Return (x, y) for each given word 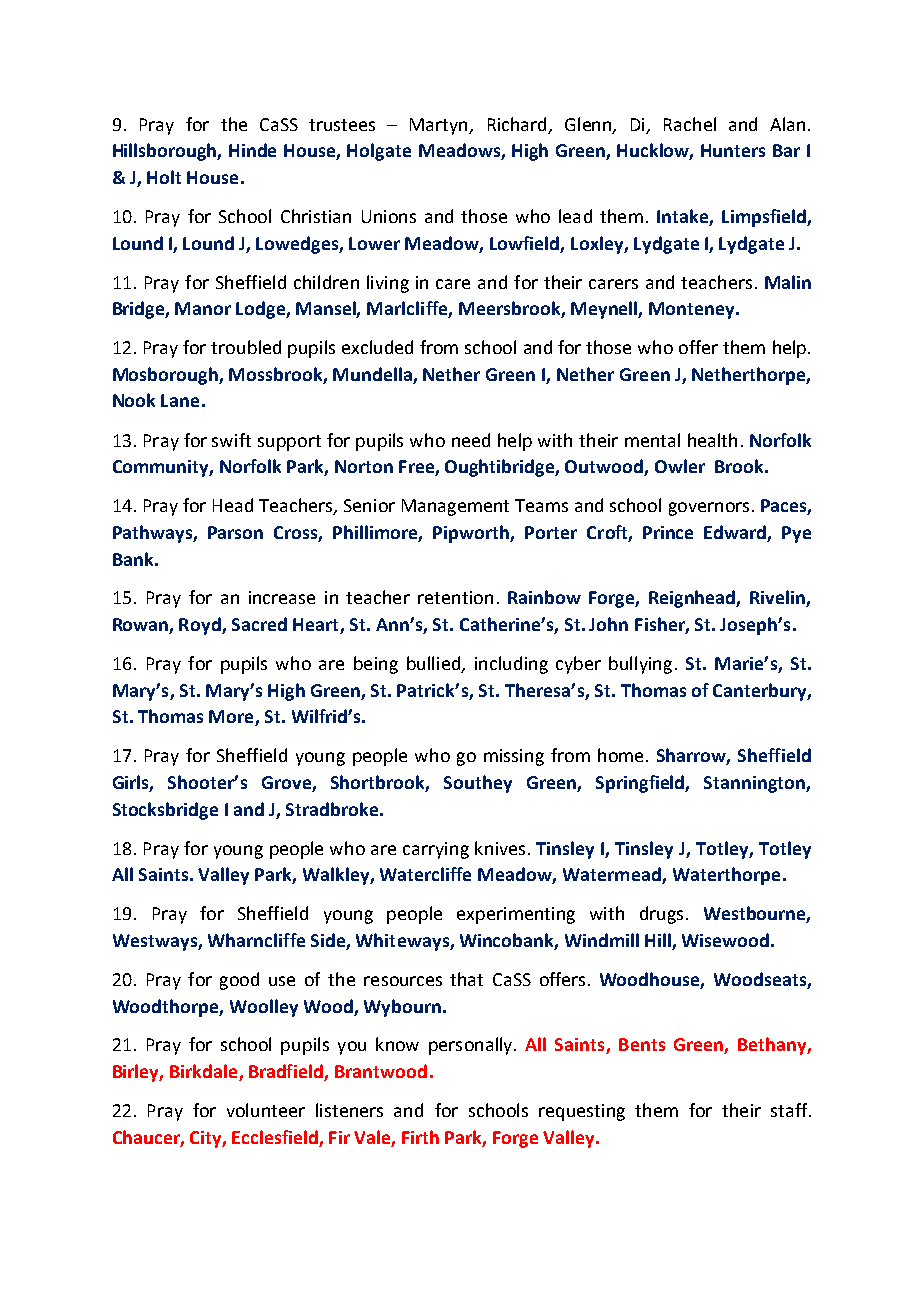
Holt (164, 177)
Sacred (259, 624)
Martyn (440, 126)
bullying (640, 665)
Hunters (733, 150)
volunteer (266, 1110)
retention (455, 597)
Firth (420, 1137)
